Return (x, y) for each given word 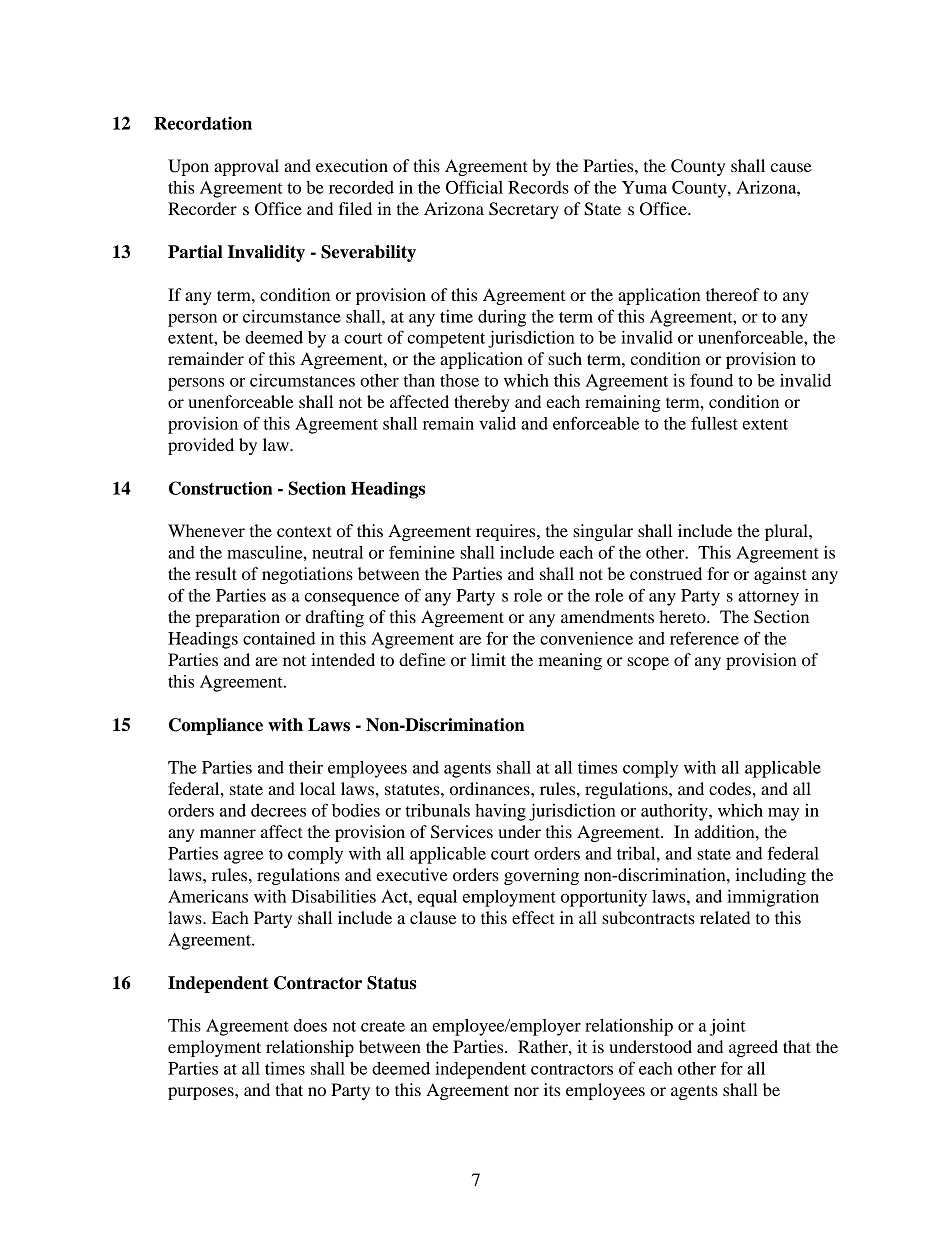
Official (474, 187)
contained (279, 638)
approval (246, 167)
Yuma (644, 187)
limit (488, 659)
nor (526, 1091)
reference (704, 638)
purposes (202, 1093)
